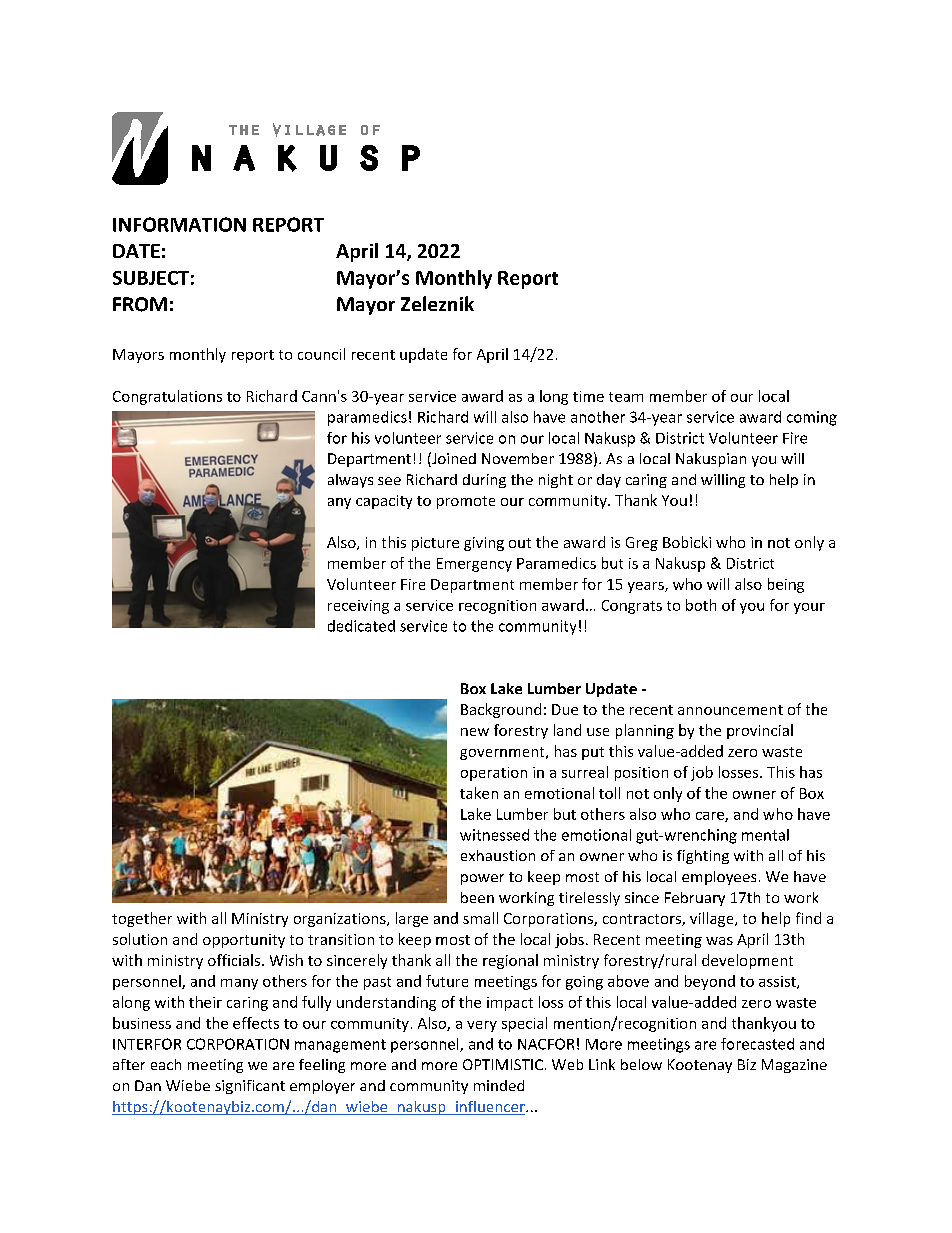 The image size is (952, 1233). What do you see at coordinates (503, 1064) in the document?
I see `OPTIMISTIC` at bounding box center [503, 1064].
